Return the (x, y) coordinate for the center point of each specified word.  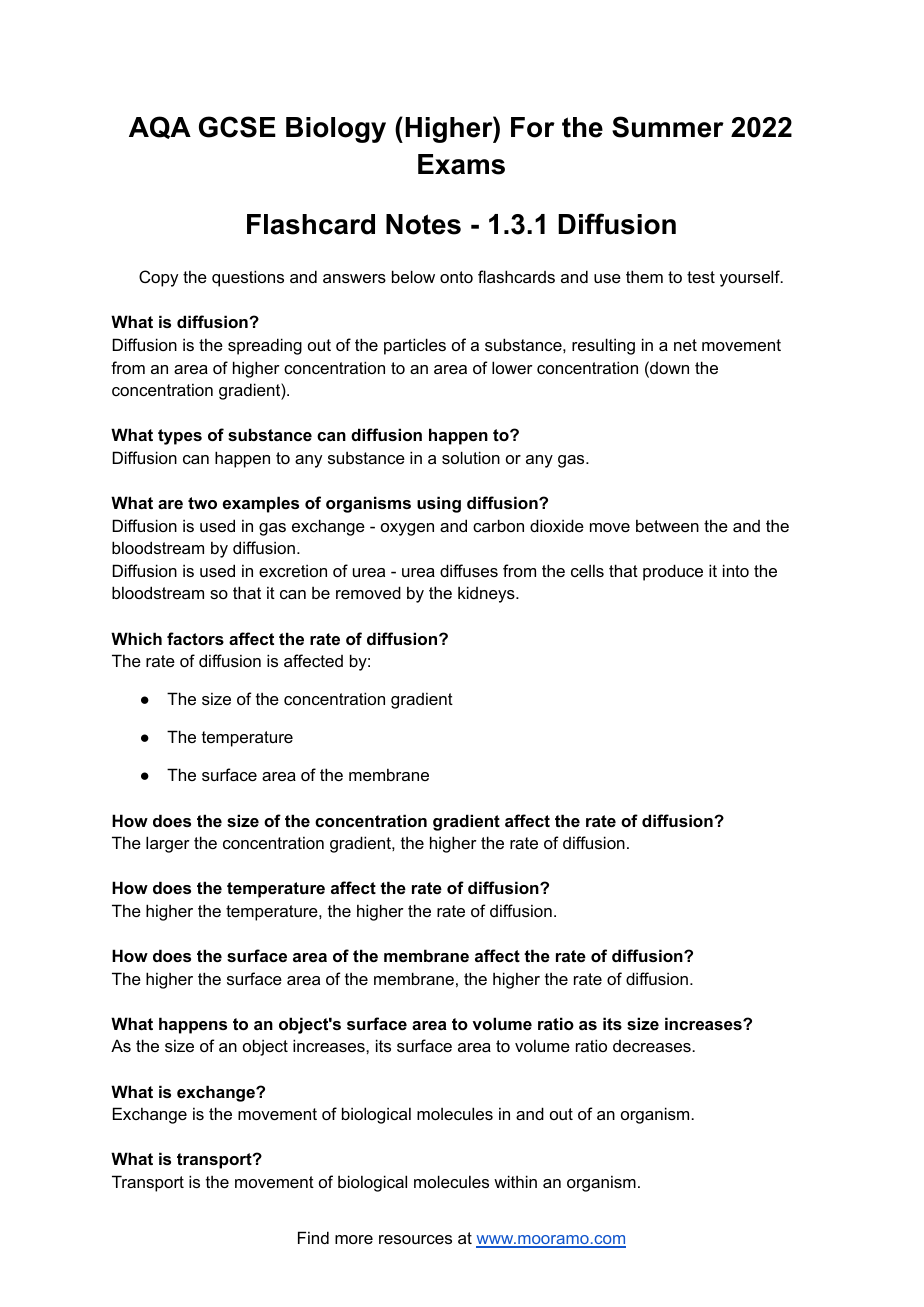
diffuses (469, 570)
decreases (653, 1046)
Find (313, 1237)
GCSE (237, 127)
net (685, 345)
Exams (461, 164)
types (180, 437)
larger (168, 844)
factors (195, 638)
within (515, 1181)
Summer (668, 127)
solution (471, 457)
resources (415, 1239)
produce (673, 572)
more (354, 1239)
